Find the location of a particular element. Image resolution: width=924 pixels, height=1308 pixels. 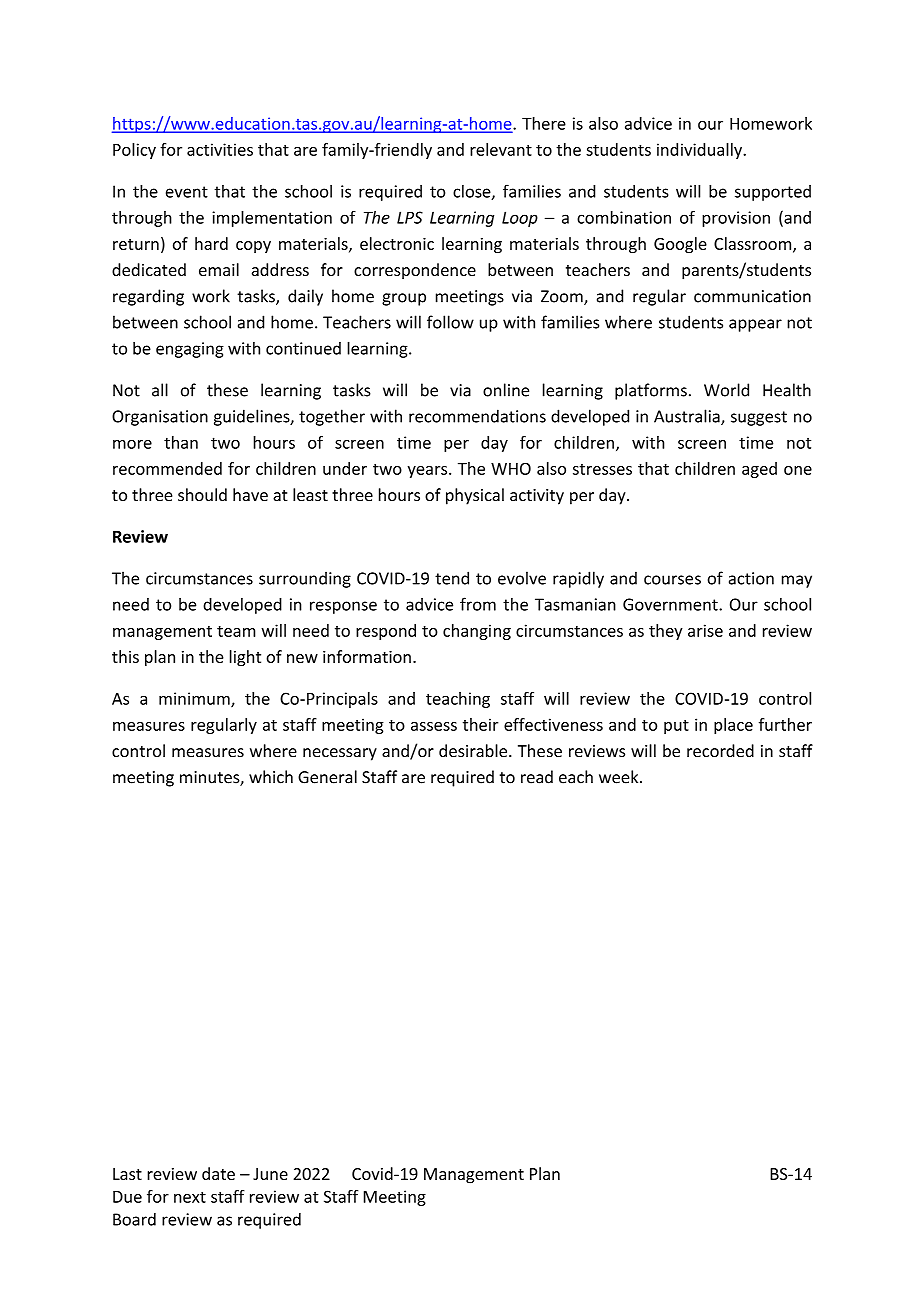

arise is located at coordinates (705, 630).
